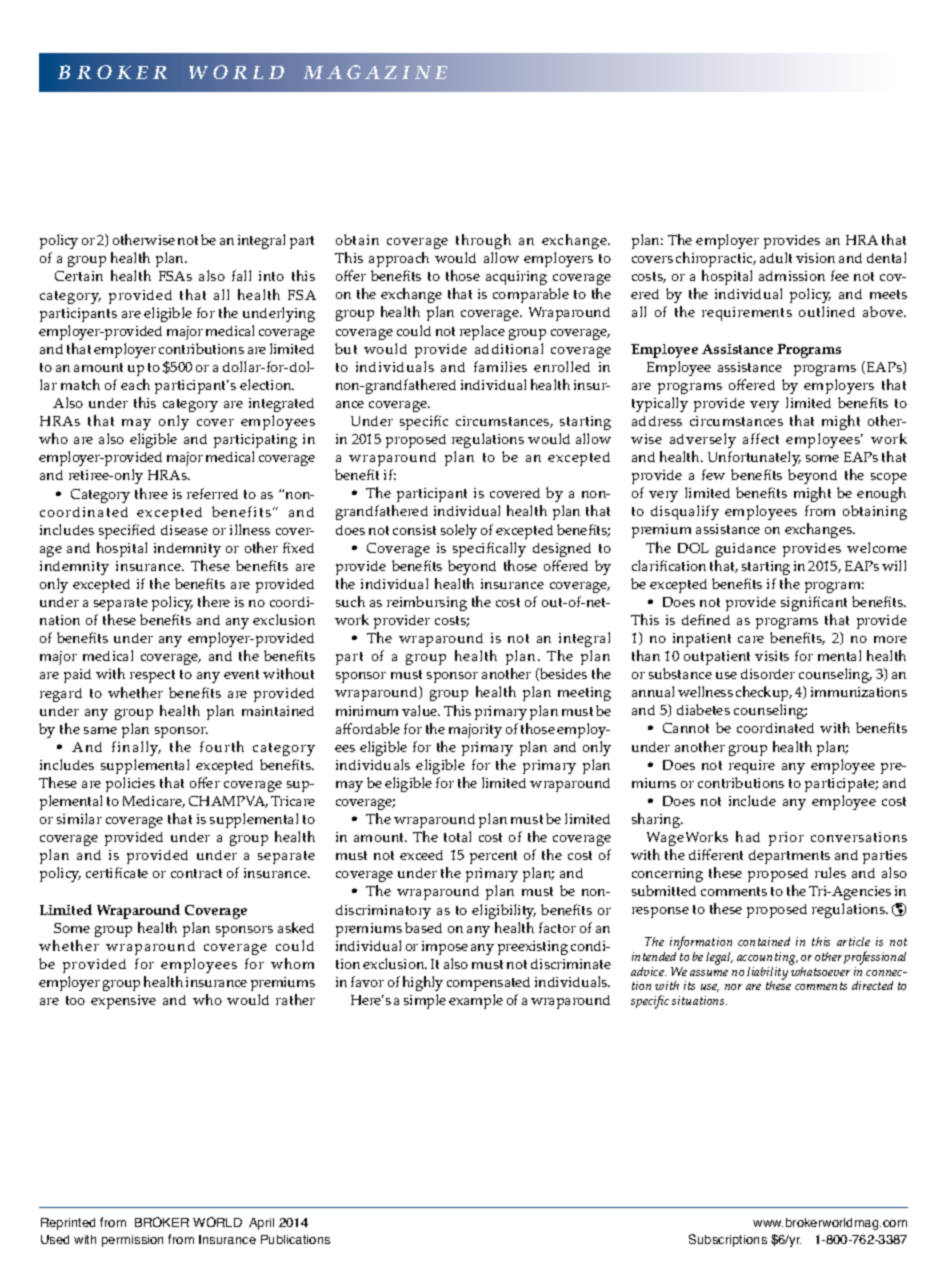  What do you see at coordinates (261, 1224) in the document?
I see `April` at bounding box center [261, 1224].
